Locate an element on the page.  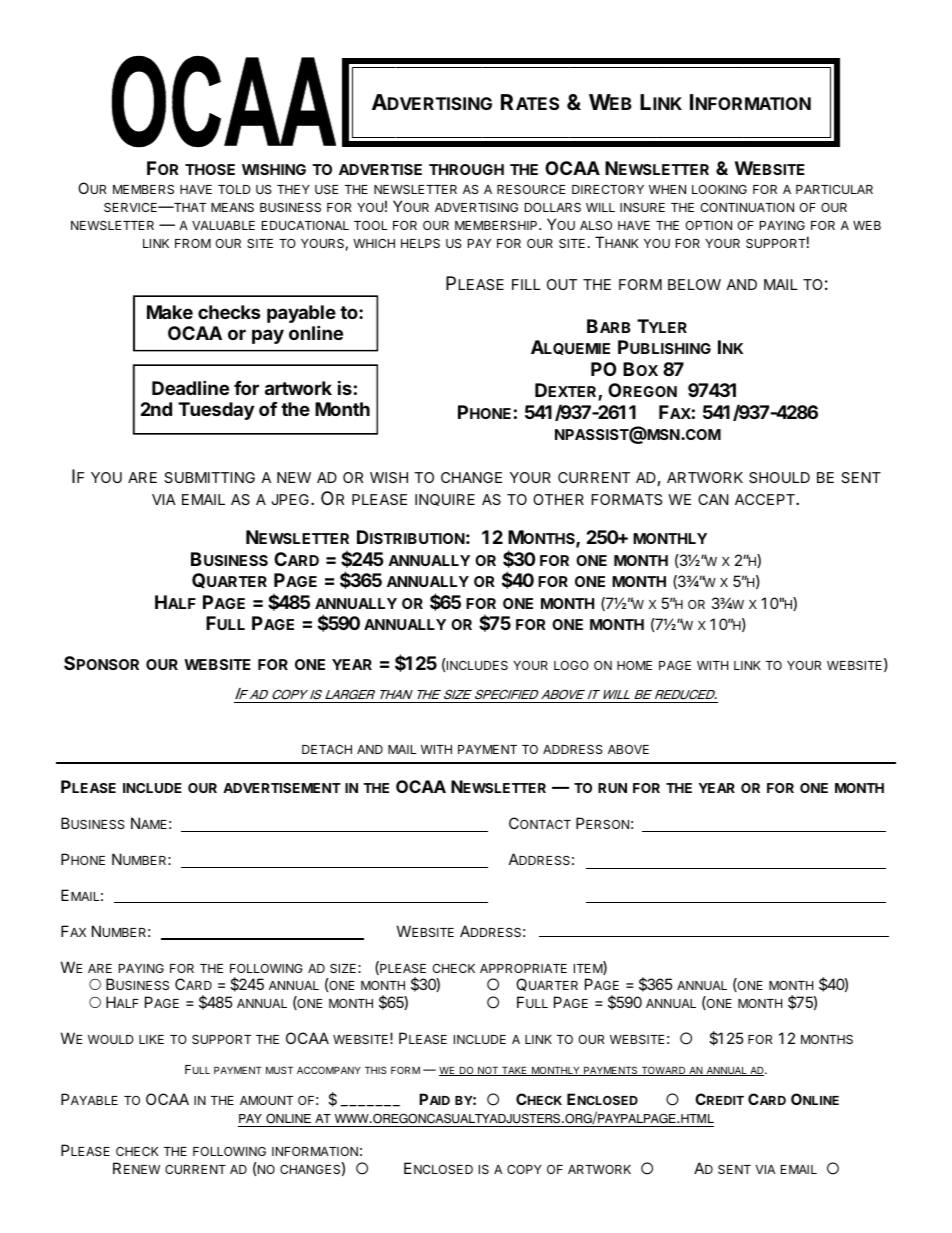
DETACH is located at coordinates (327, 749).
